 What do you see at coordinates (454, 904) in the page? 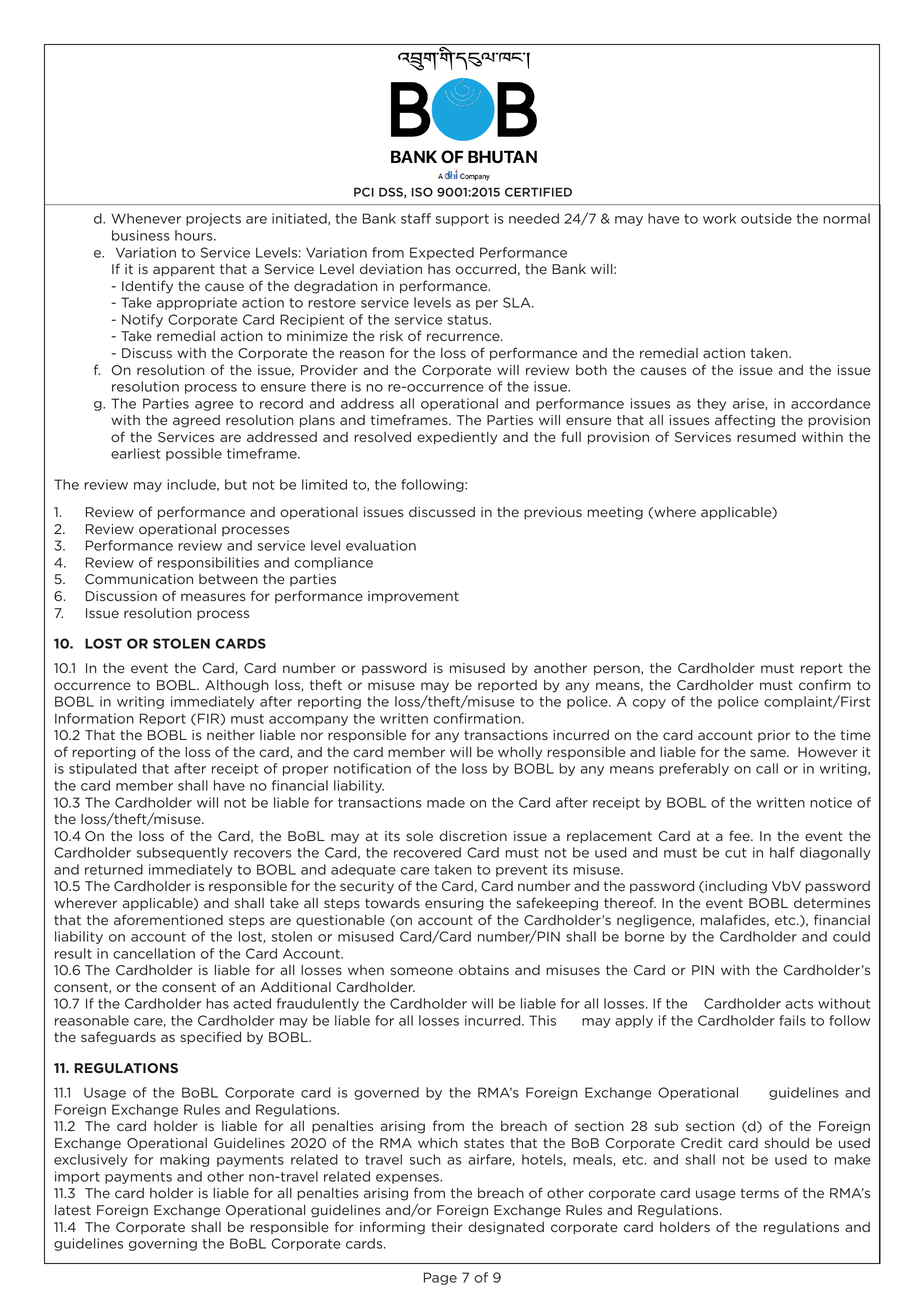
I see `ensuring` at bounding box center [454, 904].
